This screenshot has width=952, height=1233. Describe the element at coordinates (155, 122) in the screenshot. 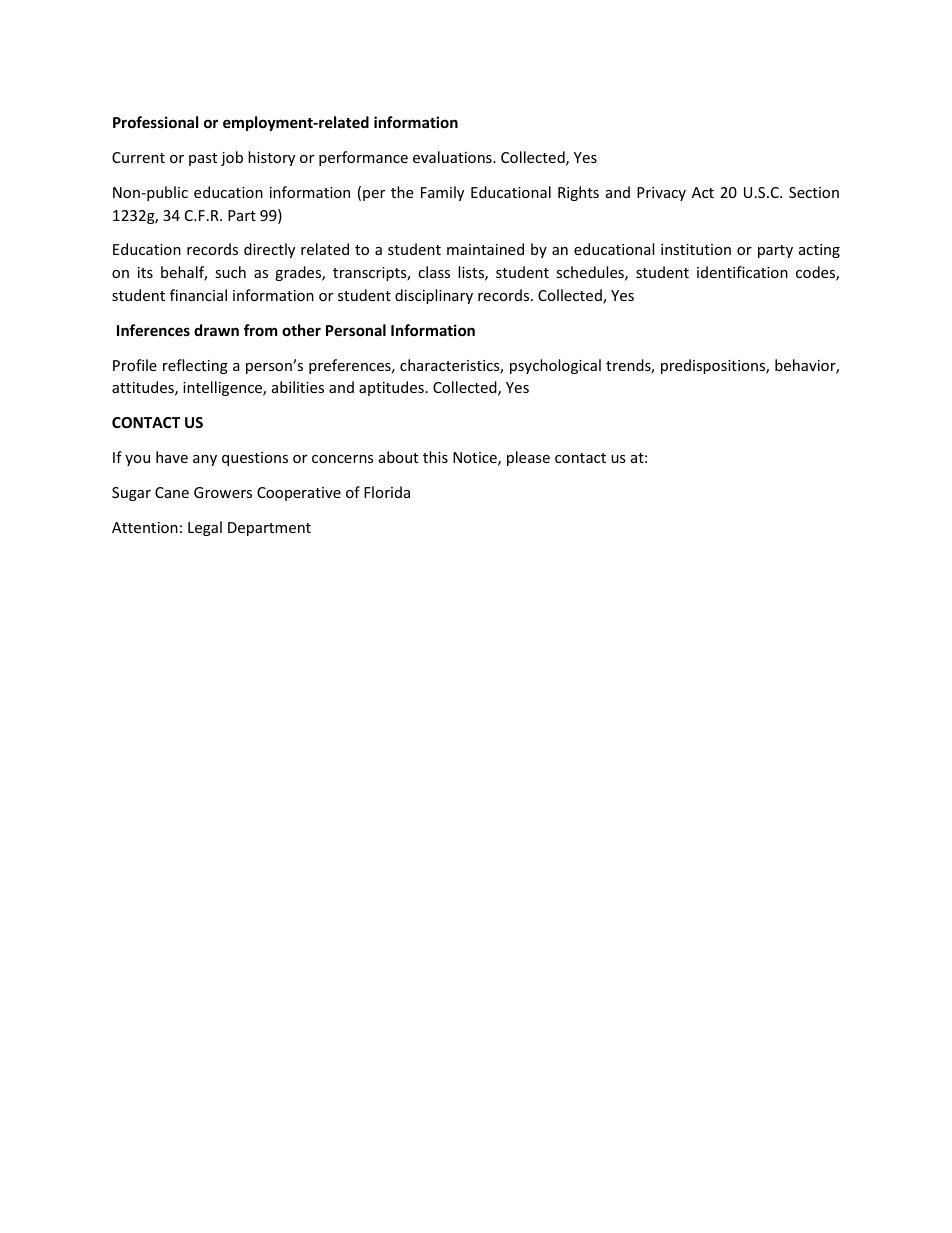

I see `Professional` at that location.
